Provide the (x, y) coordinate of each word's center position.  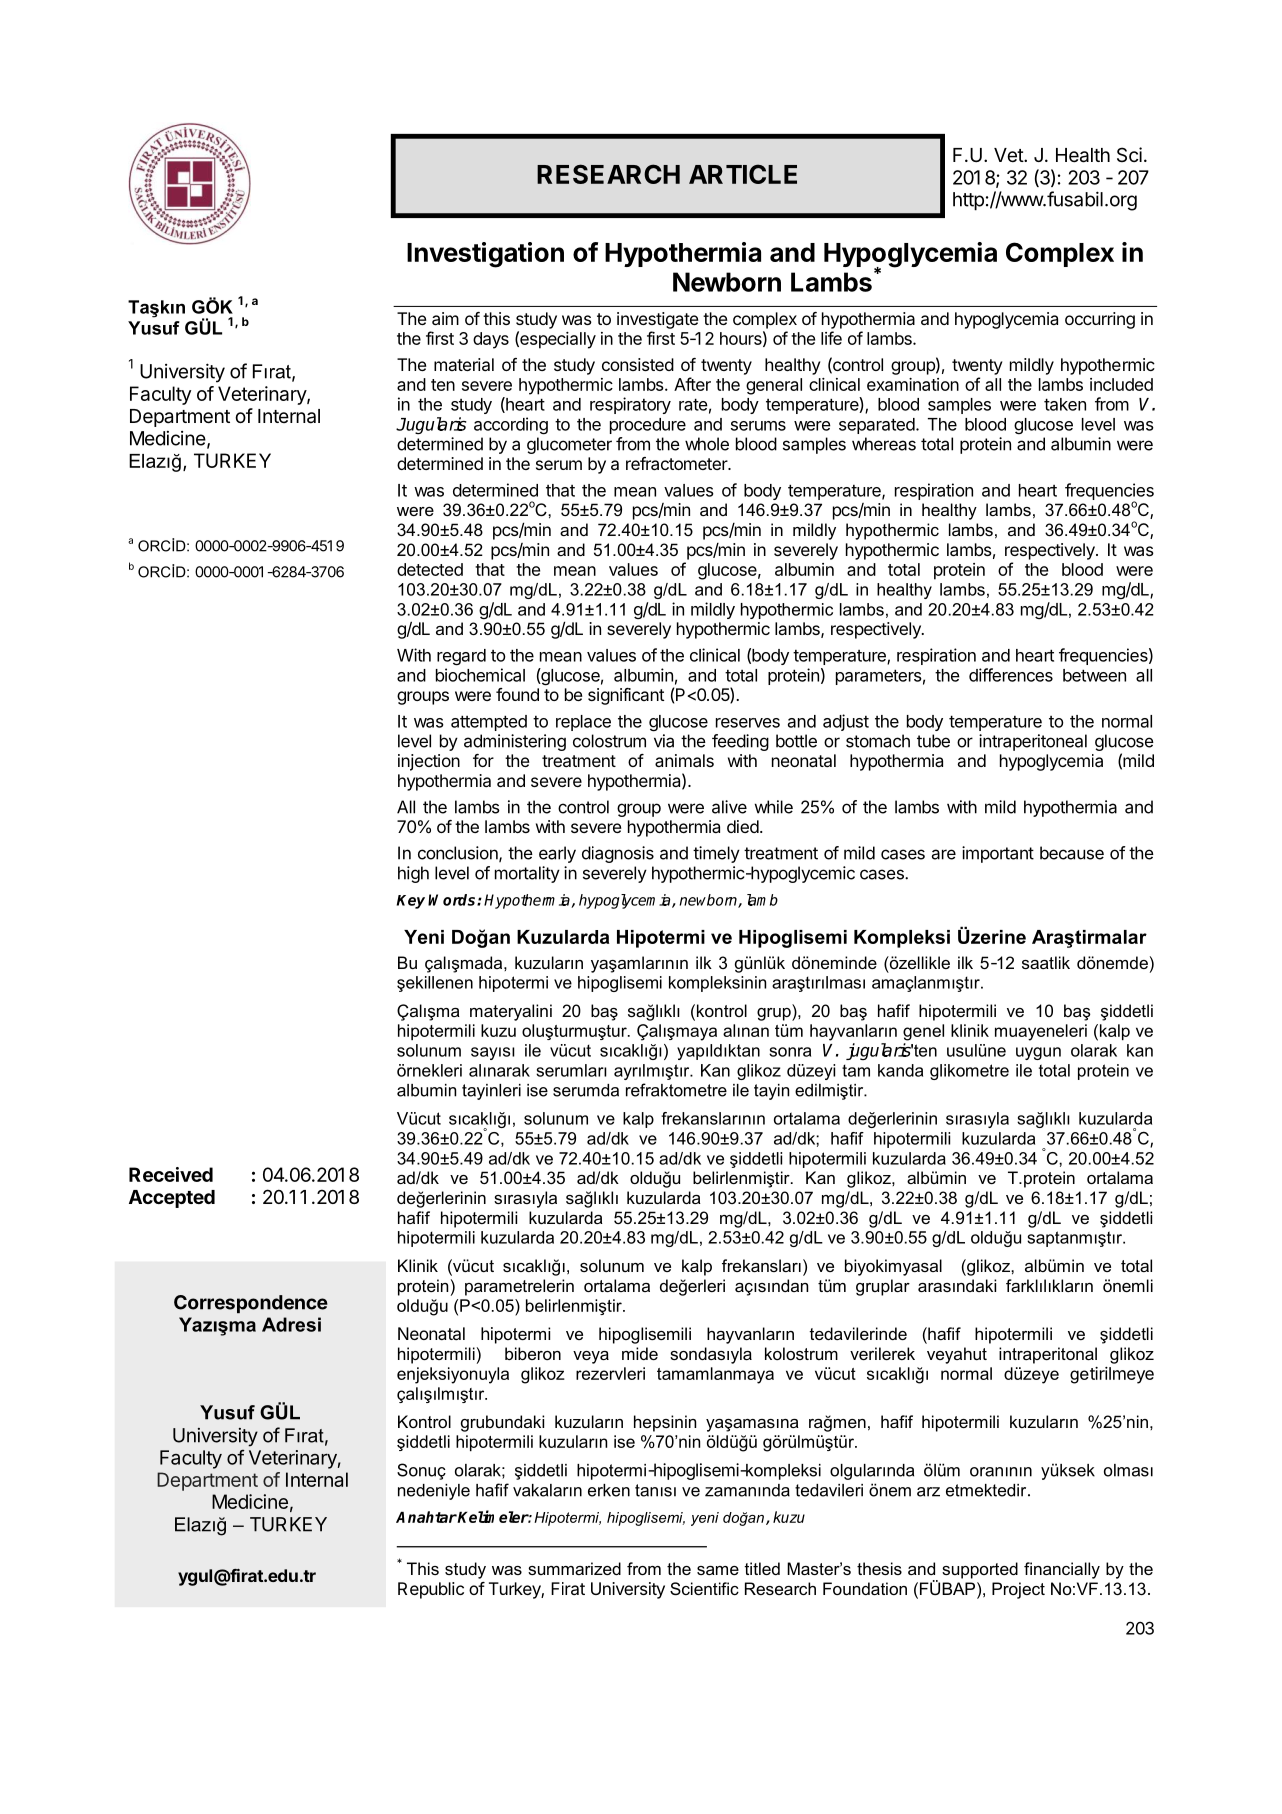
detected (430, 569)
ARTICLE (743, 174)
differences (1011, 675)
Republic (431, 1590)
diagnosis (618, 854)
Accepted (172, 1199)
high (413, 874)
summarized (574, 1568)
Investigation (485, 255)
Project (1018, 1590)
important (998, 854)
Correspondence (251, 1304)
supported (980, 1570)
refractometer (678, 463)
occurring (1100, 320)
